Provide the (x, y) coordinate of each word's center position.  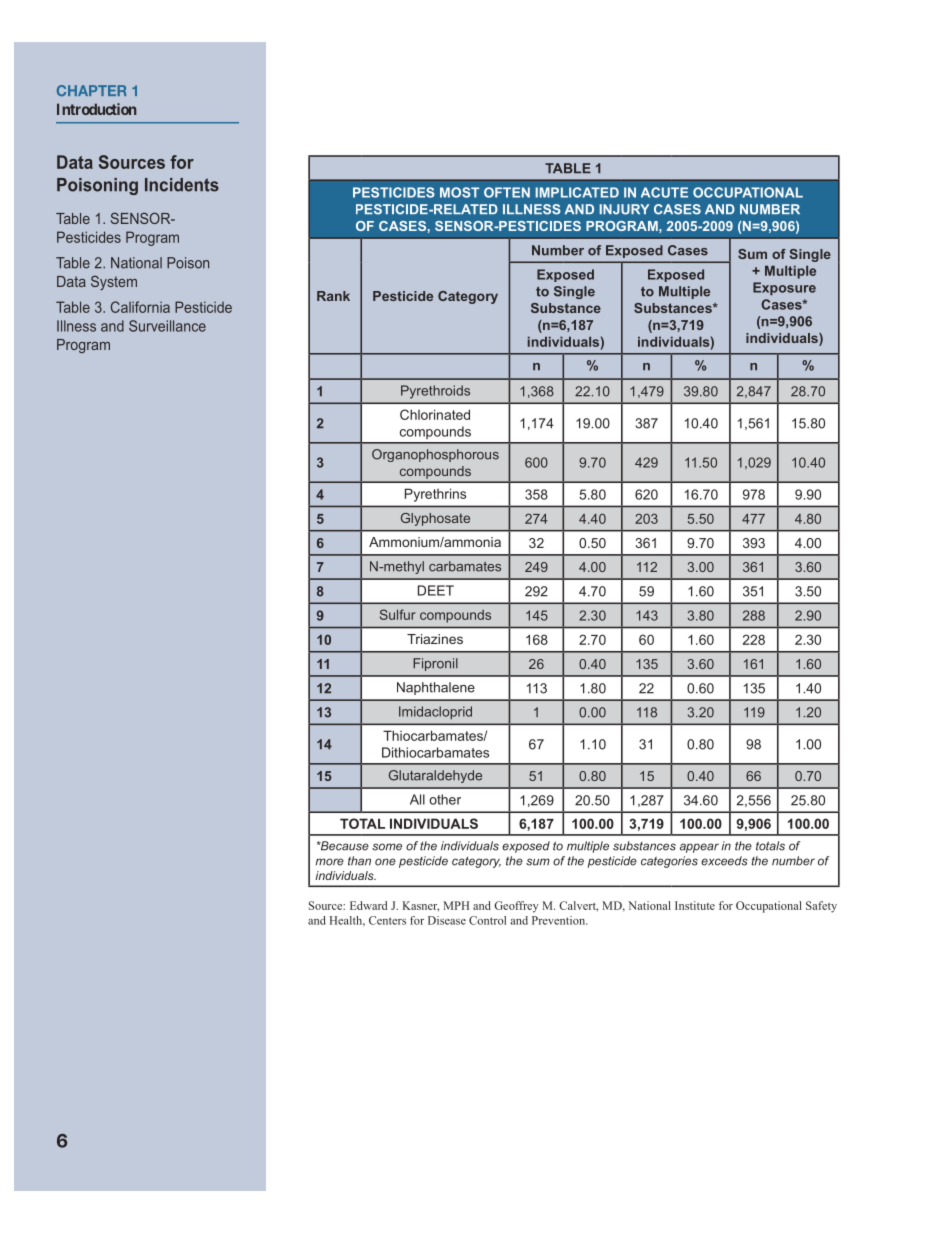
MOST (459, 192)
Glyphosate (435, 519)
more (330, 862)
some (387, 847)
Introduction (96, 109)
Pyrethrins (435, 495)
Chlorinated (435, 414)
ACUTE (664, 192)
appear (699, 848)
